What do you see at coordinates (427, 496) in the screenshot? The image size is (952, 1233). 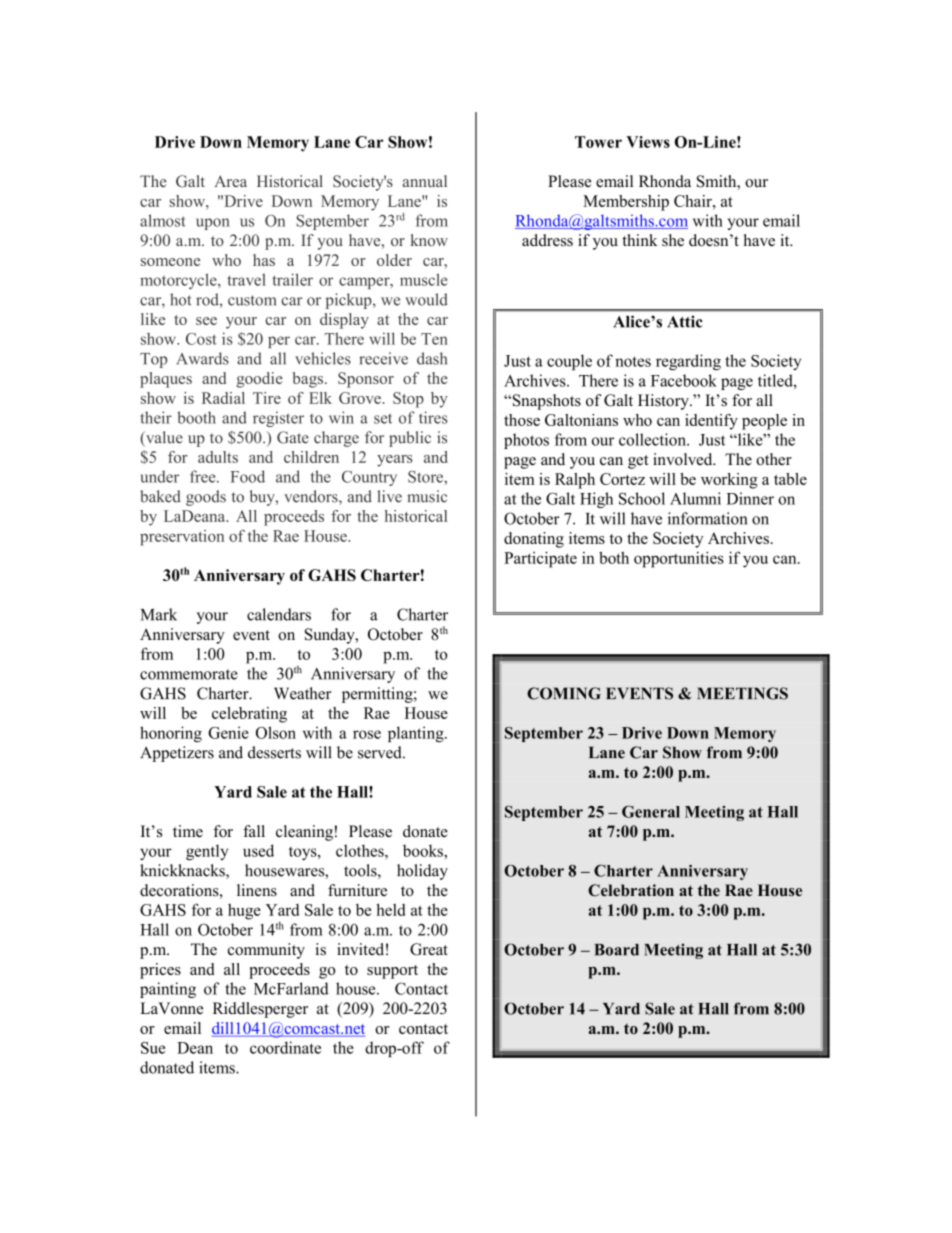 I see `music` at bounding box center [427, 496].
